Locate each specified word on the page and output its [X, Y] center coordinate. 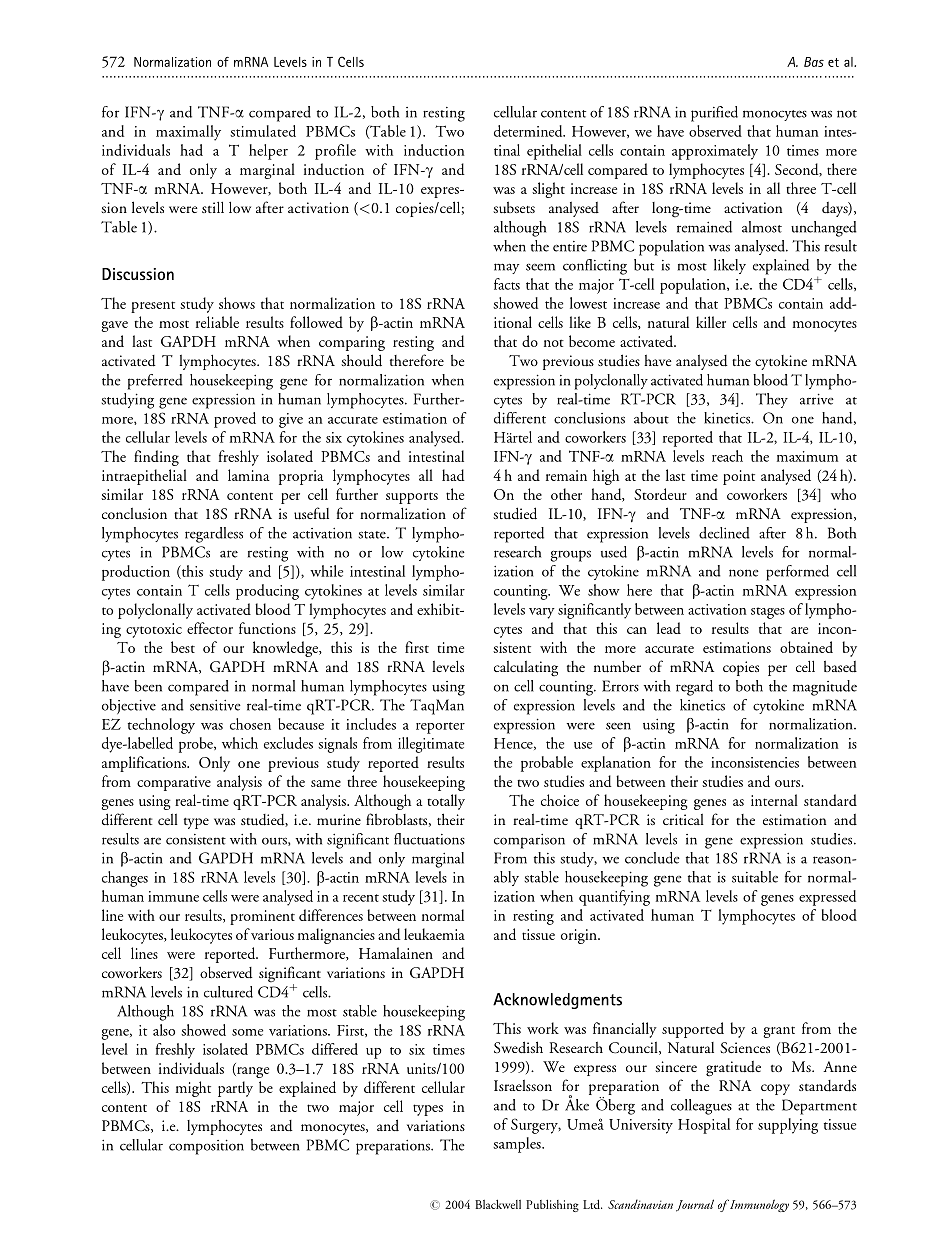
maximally [188, 133]
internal [774, 800]
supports [412, 498]
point [739, 477]
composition [206, 1147]
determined [529, 131]
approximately [715, 152]
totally [446, 802]
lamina [249, 475]
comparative [174, 783]
